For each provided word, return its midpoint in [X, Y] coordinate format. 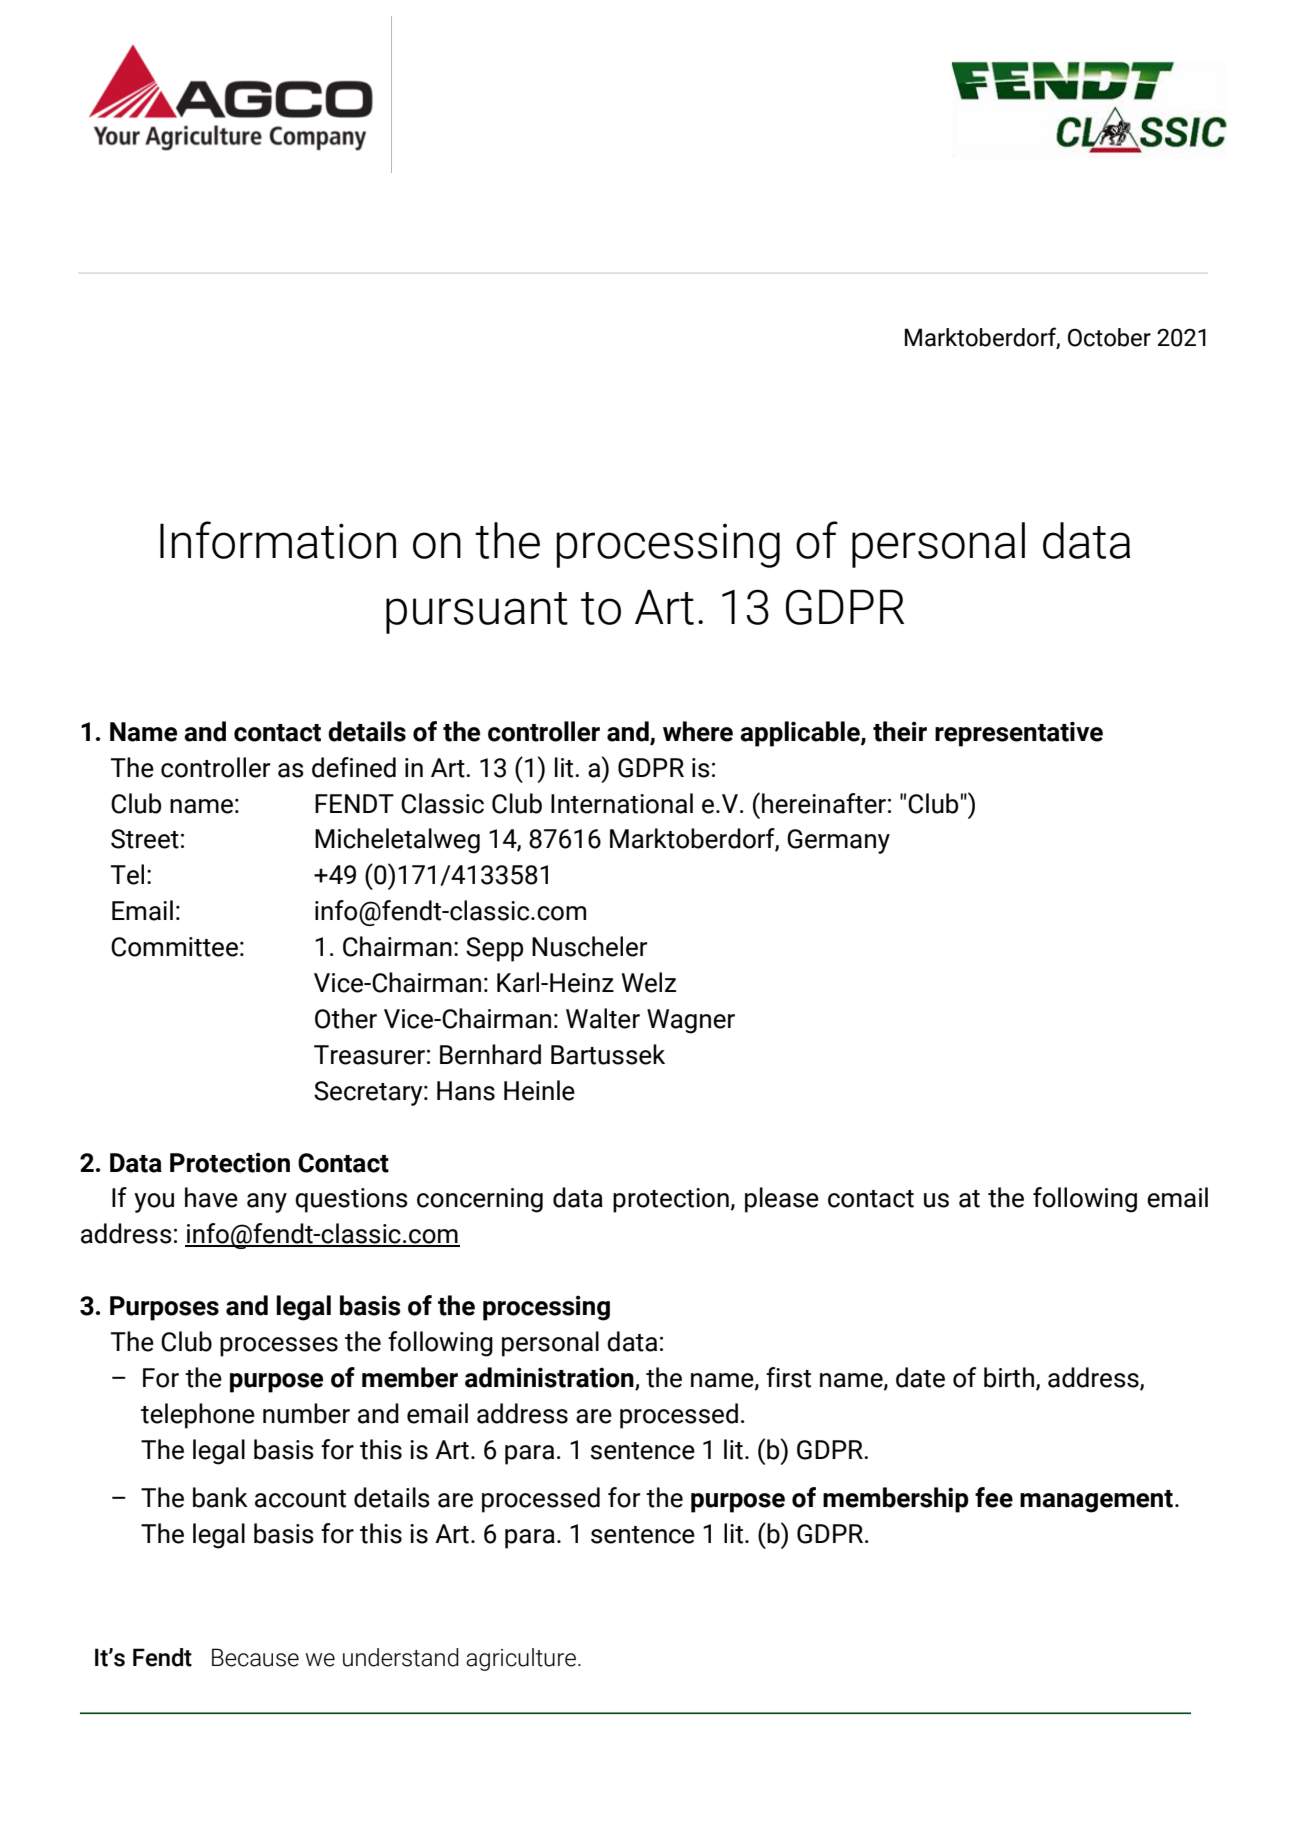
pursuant [477, 613]
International [622, 803]
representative [1019, 734]
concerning [480, 1200]
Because [255, 1657]
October [1109, 337]
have [211, 1197]
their [900, 731]
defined [354, 767]
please [782, 1200]
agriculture [521, 1659]
